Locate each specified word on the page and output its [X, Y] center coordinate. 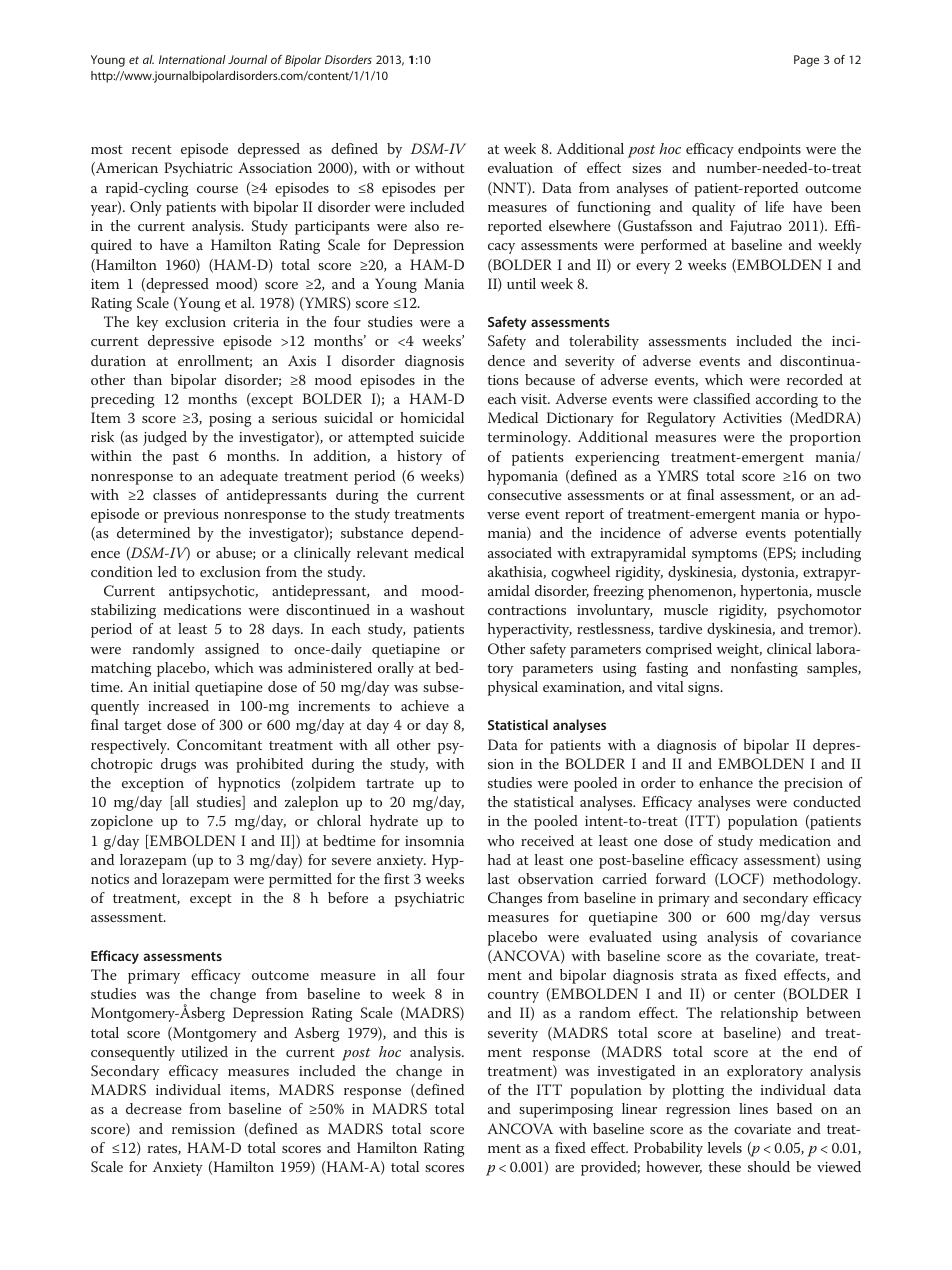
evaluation [520, 167]
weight [739, 650]
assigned [232, 650]
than [147, 379]
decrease [154, 1108]
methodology [816, 880]
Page [806, 61]
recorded [815, 379]
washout [437, 609]
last [499, 878]
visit [535, 399]
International [192, 59]
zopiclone [122, 822]
